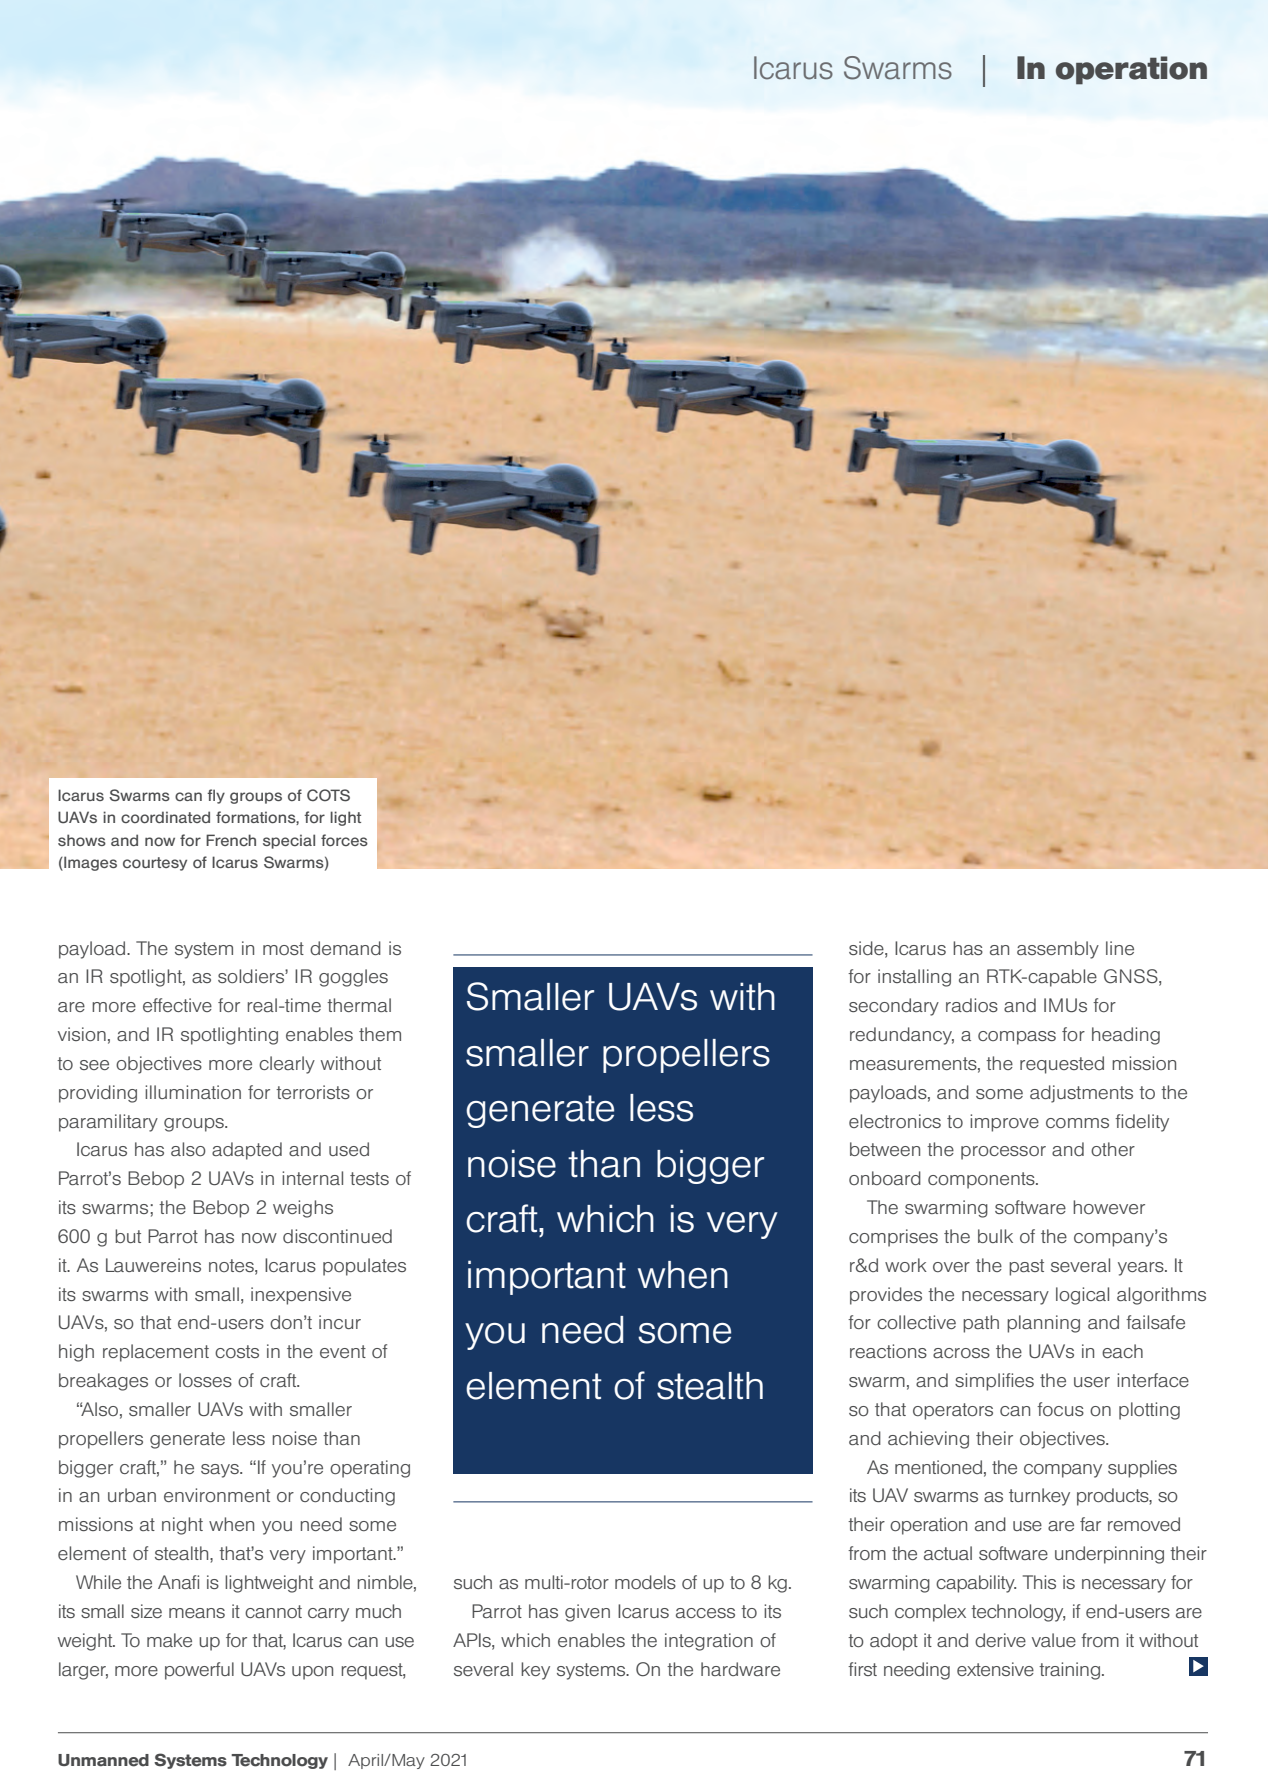 This screenshot has width=1268, height=1791. I want to click on environment, so click(217, 1495).
